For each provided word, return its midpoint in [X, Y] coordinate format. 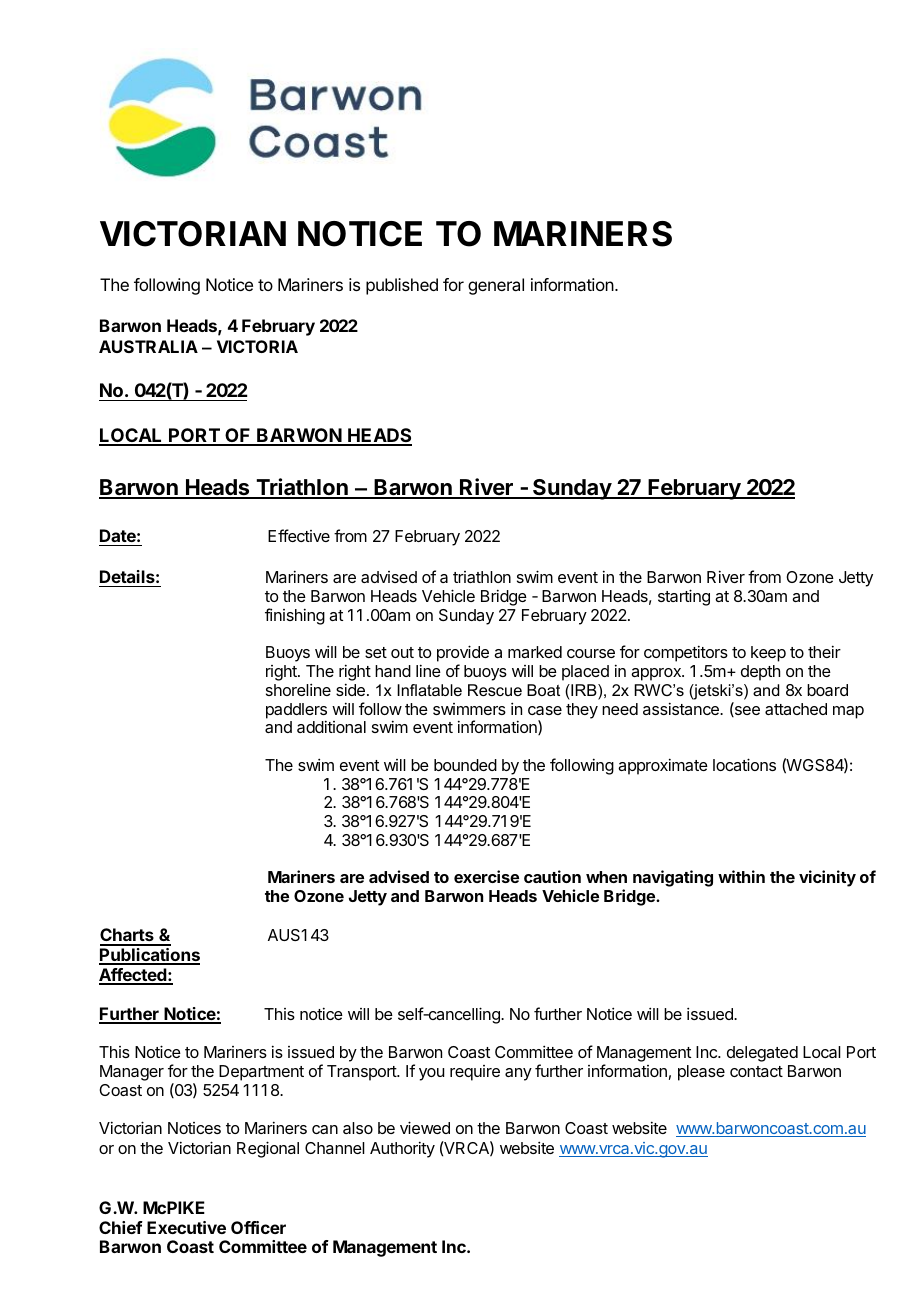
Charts [128, 936]
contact [756, 1071]
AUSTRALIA [148, 346]
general [496, 286]
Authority [402, 1149]
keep [768, 654]
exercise [486, 876]
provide [463, 655]
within [741, 876]
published [402, 286]
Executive [186, 1227]
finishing [295, 616]
